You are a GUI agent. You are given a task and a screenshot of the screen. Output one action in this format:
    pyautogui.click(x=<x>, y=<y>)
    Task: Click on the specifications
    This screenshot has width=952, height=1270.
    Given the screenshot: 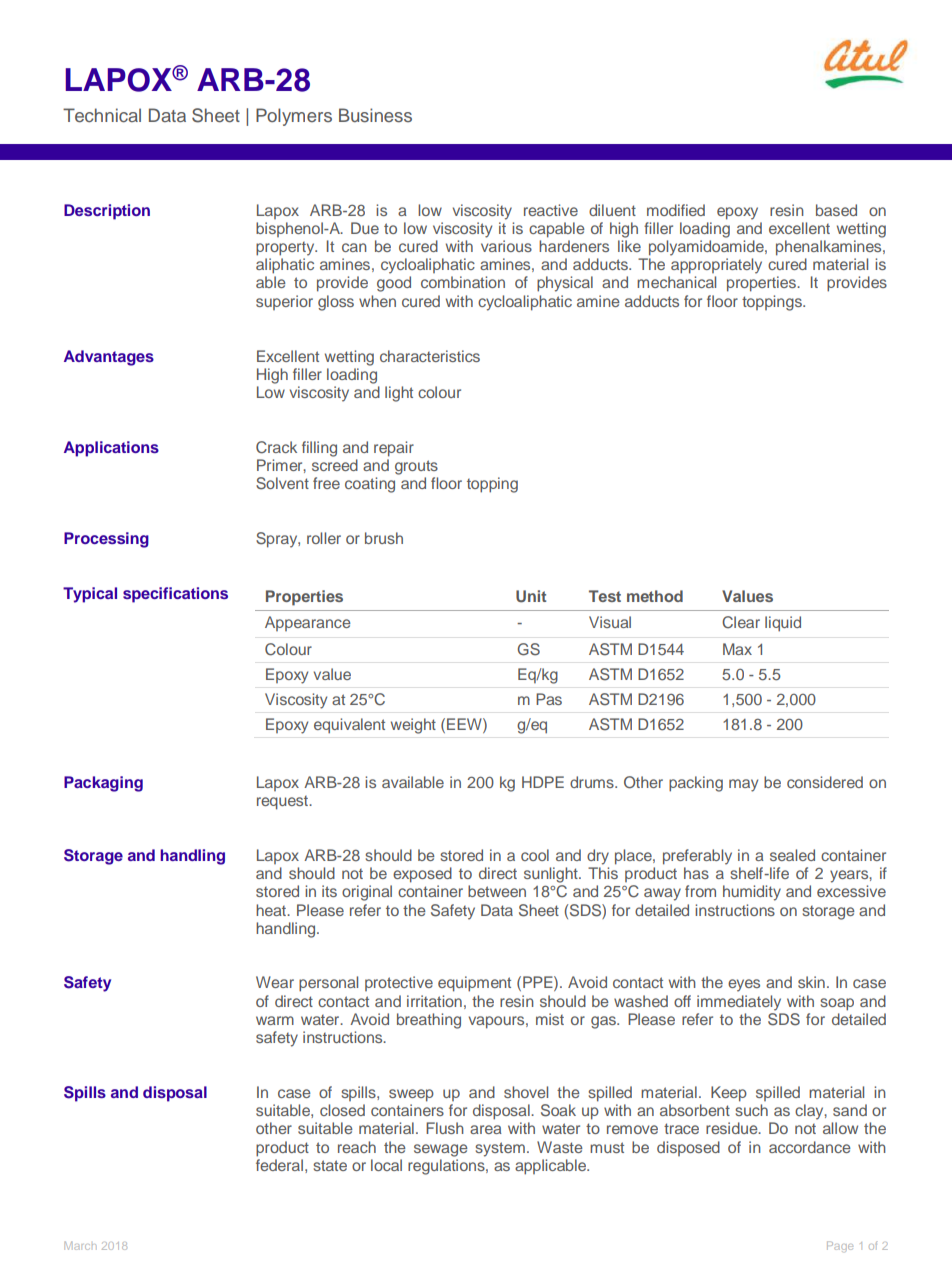 What is the action you would take?
    pyautogui.click(x=175, y=595)
